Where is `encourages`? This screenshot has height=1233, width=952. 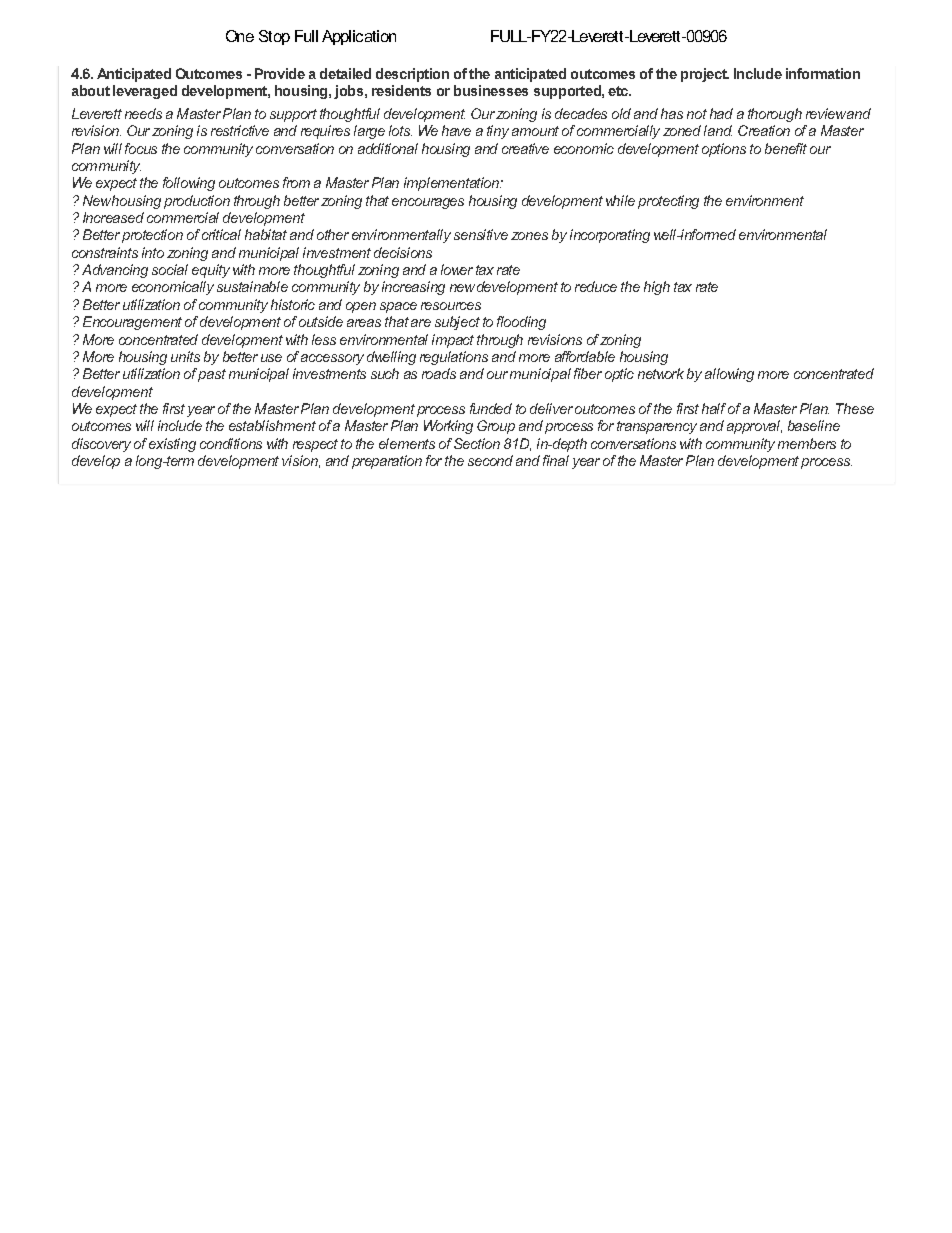 encourages is located at coordinates (428, 203).
